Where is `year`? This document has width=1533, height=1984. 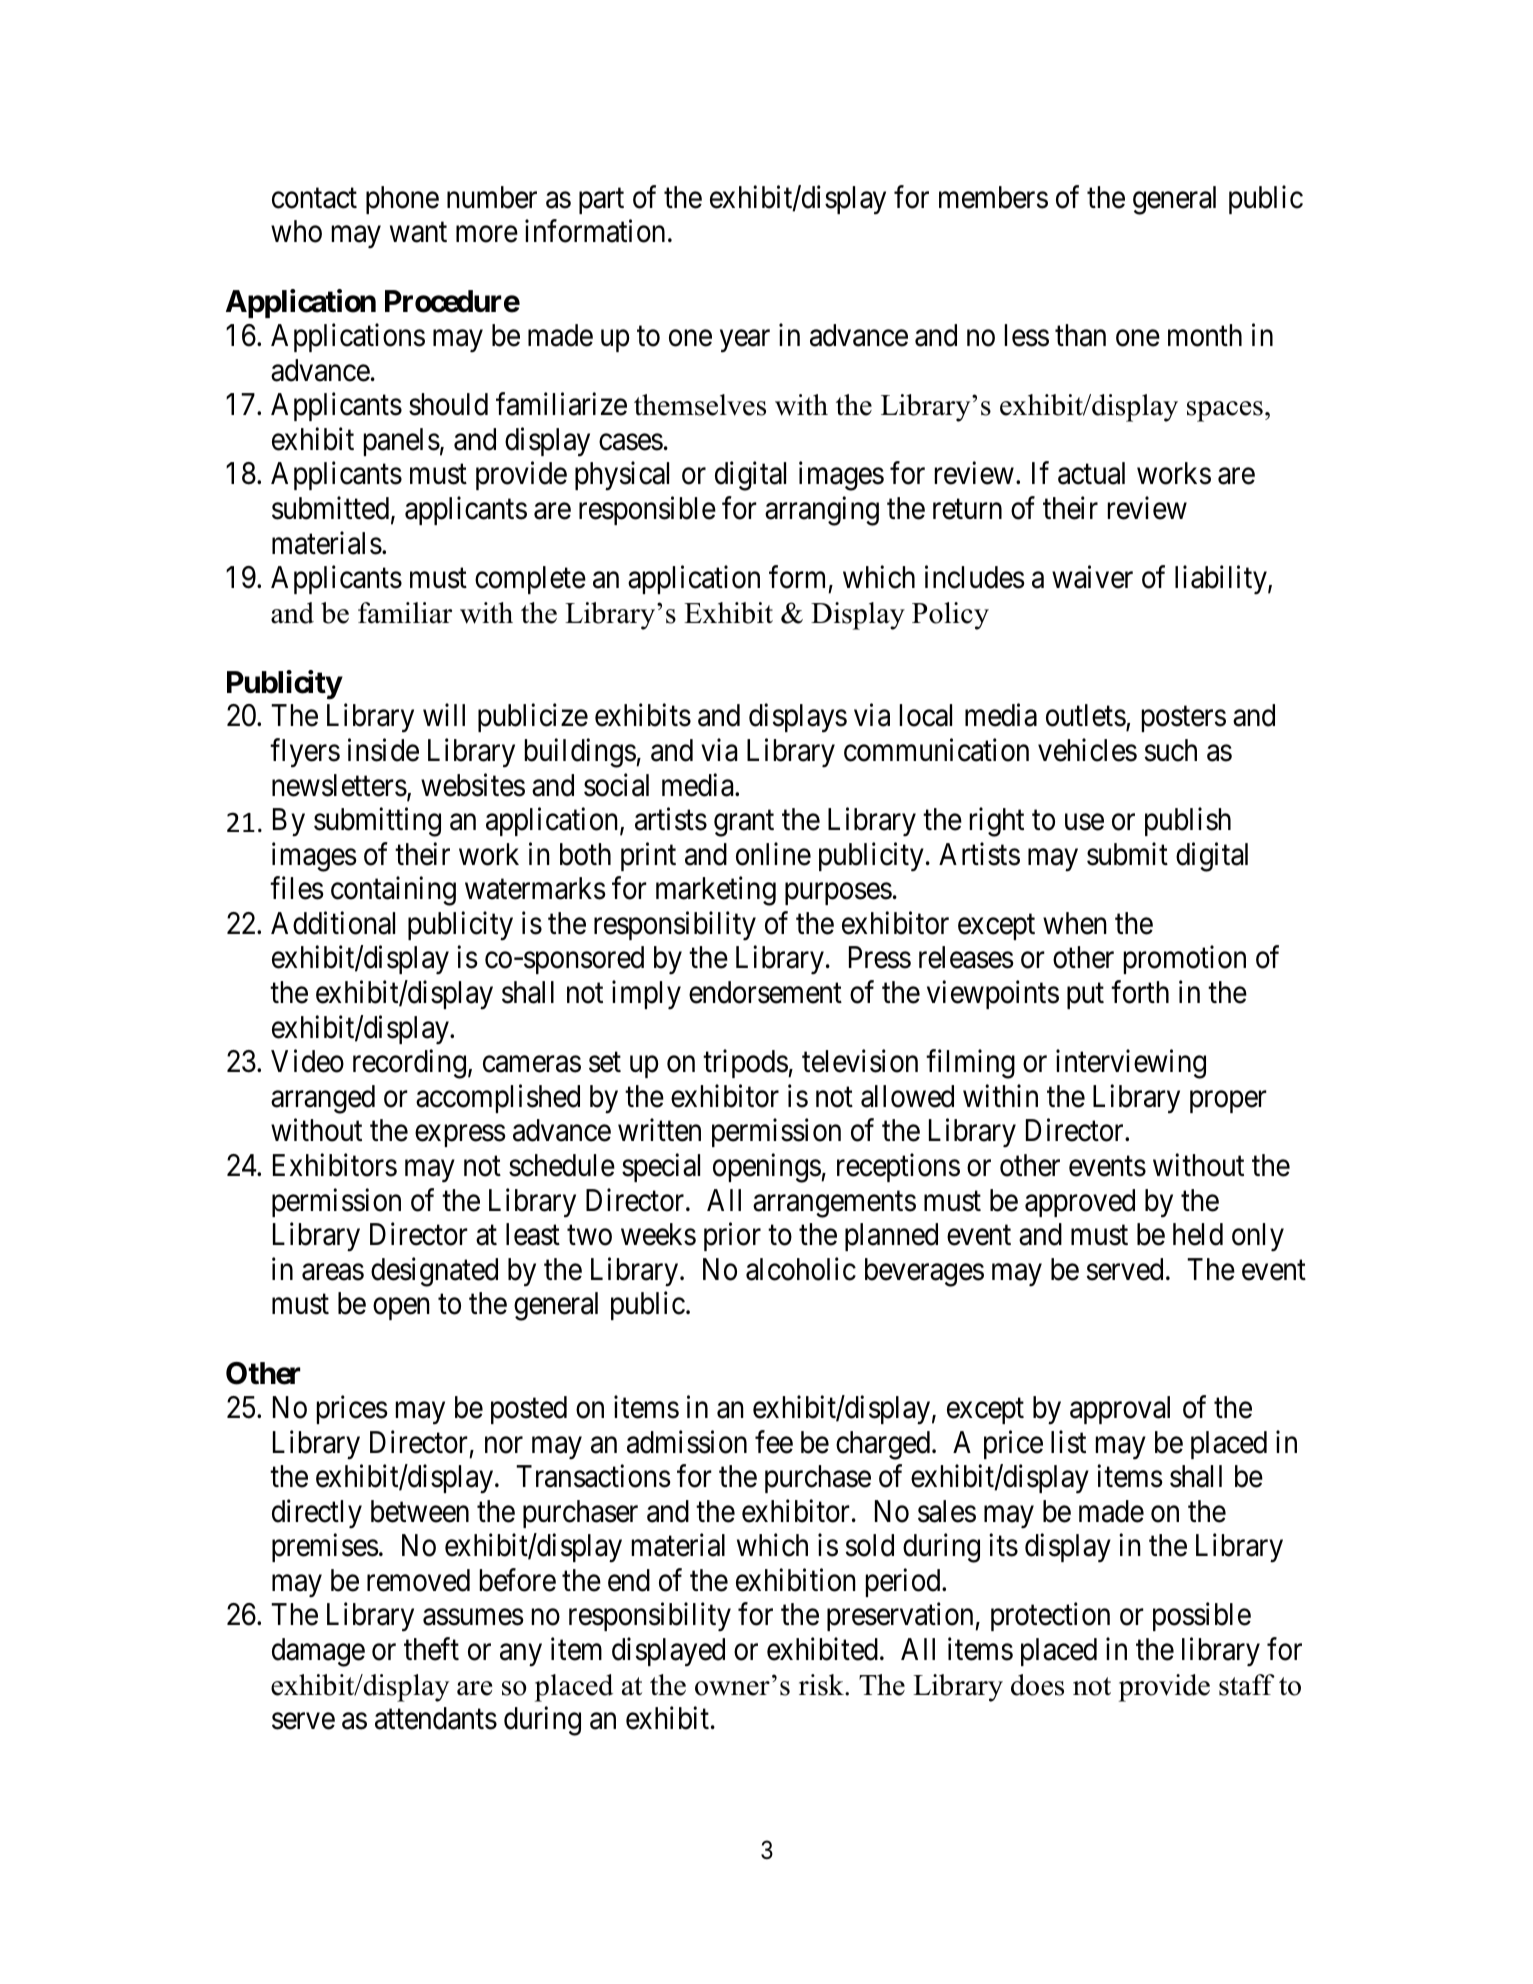
year is located at coordinates (745, 341).
